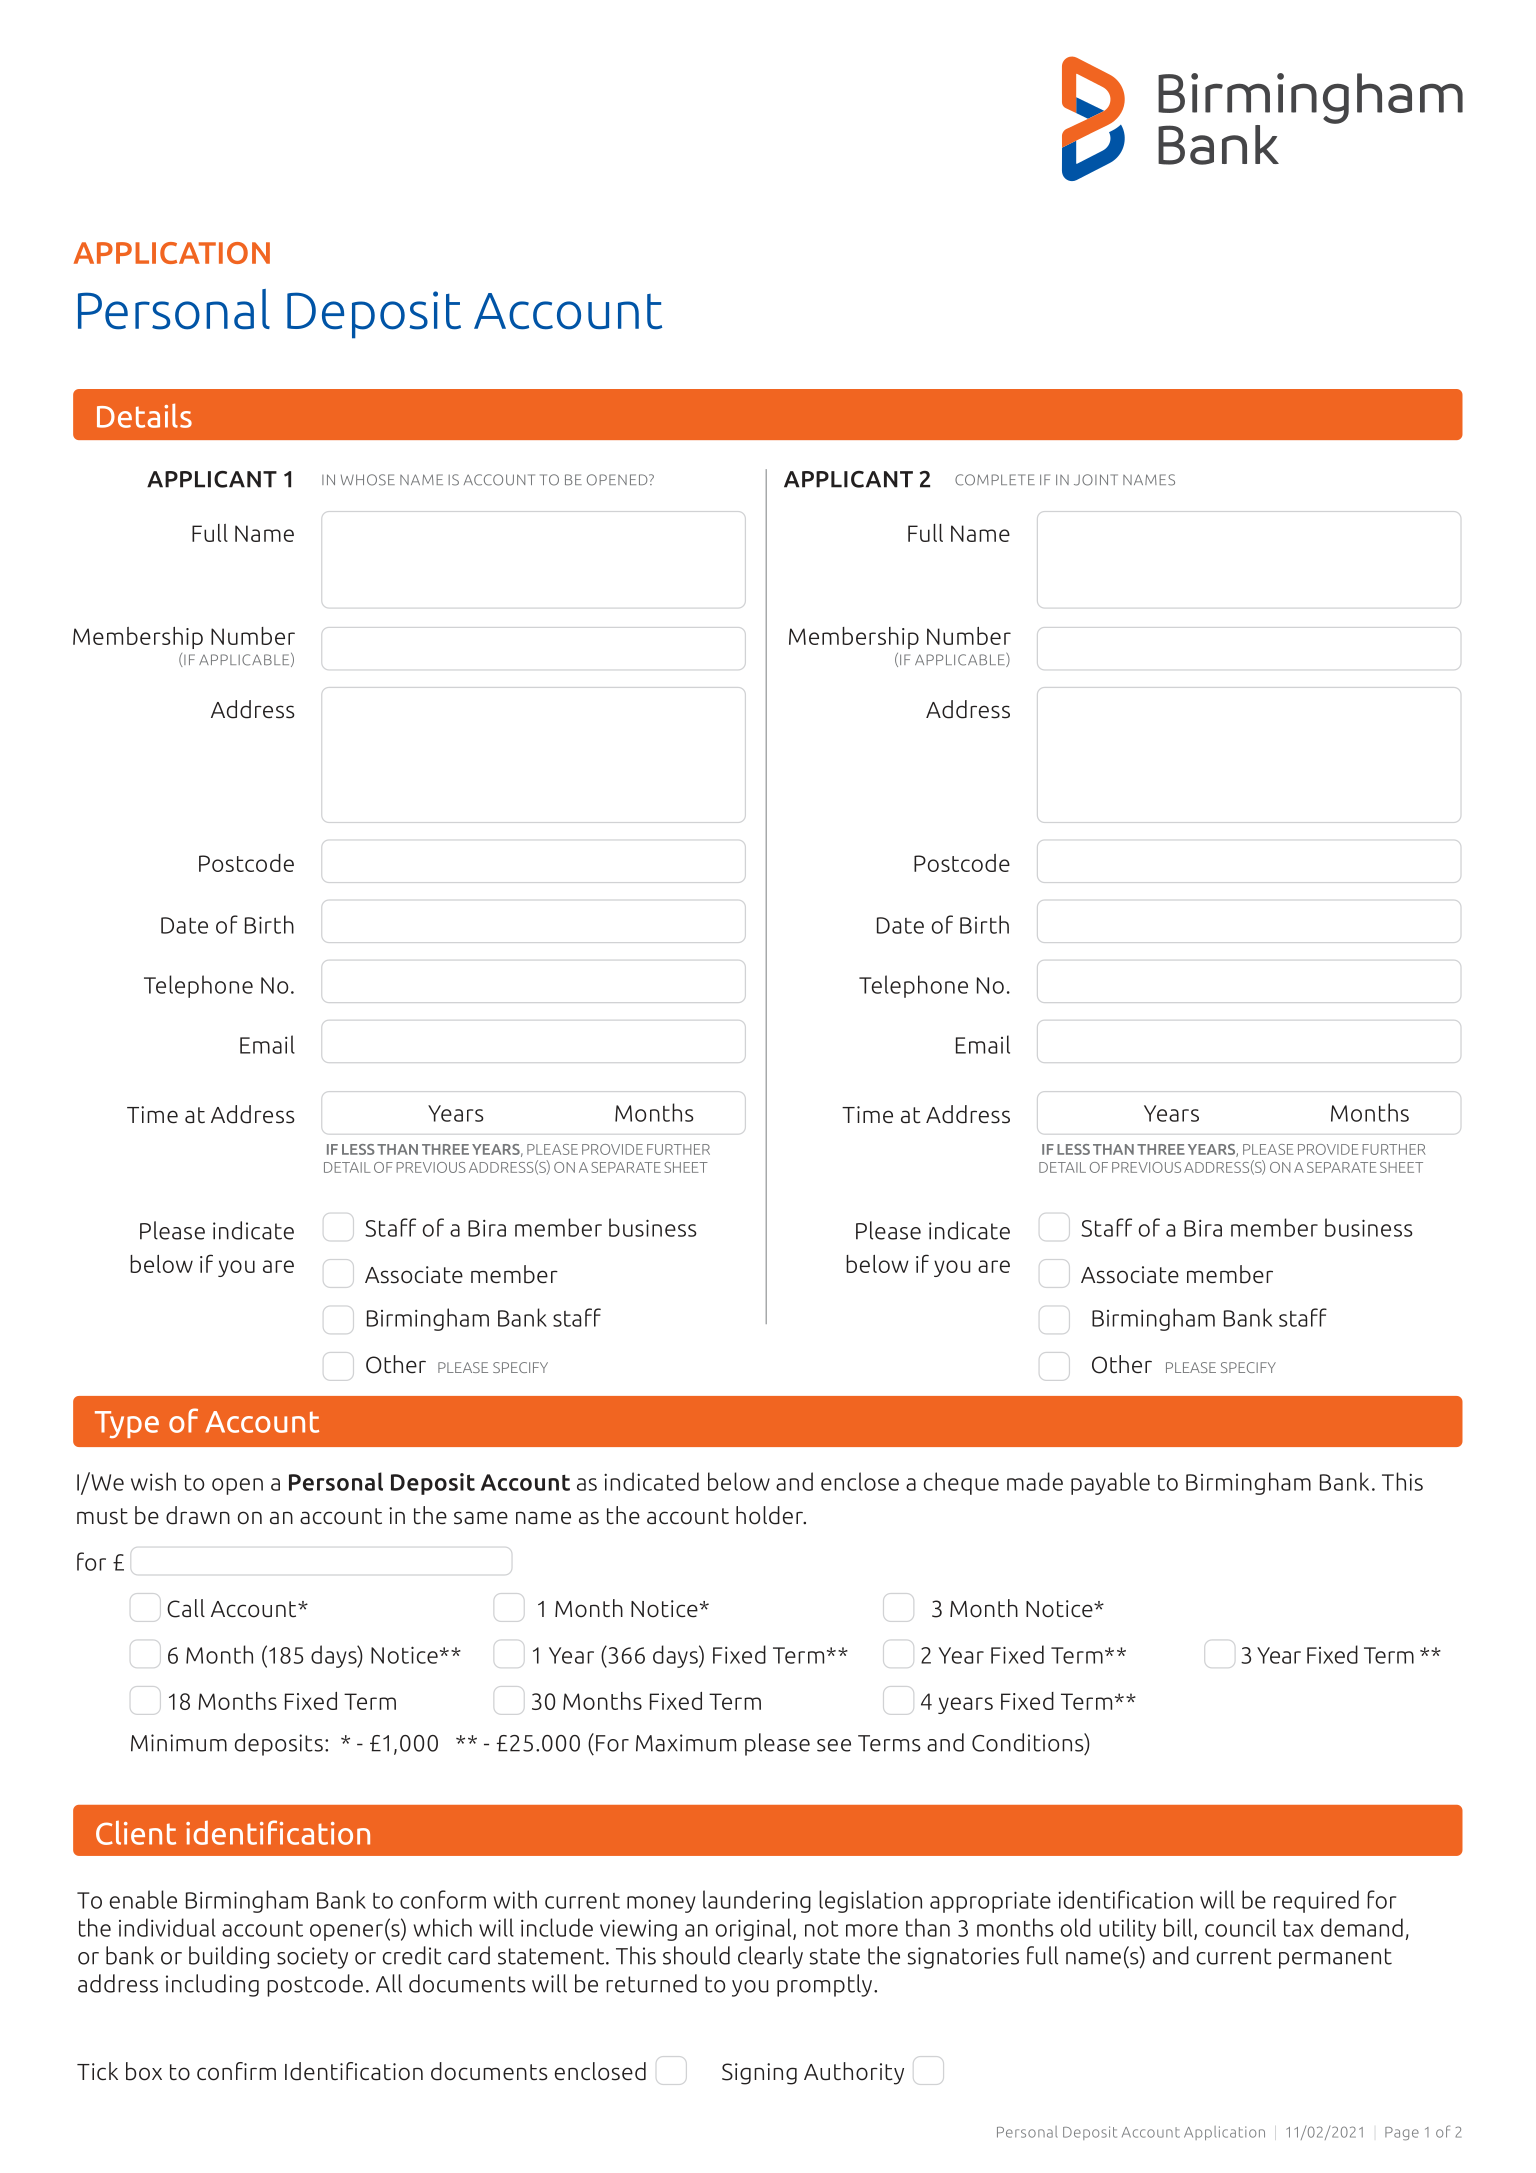 Image resolution: width=1536 pixels, height=2173 pixels. I want to click on Minimum, so click(179, 1743).
